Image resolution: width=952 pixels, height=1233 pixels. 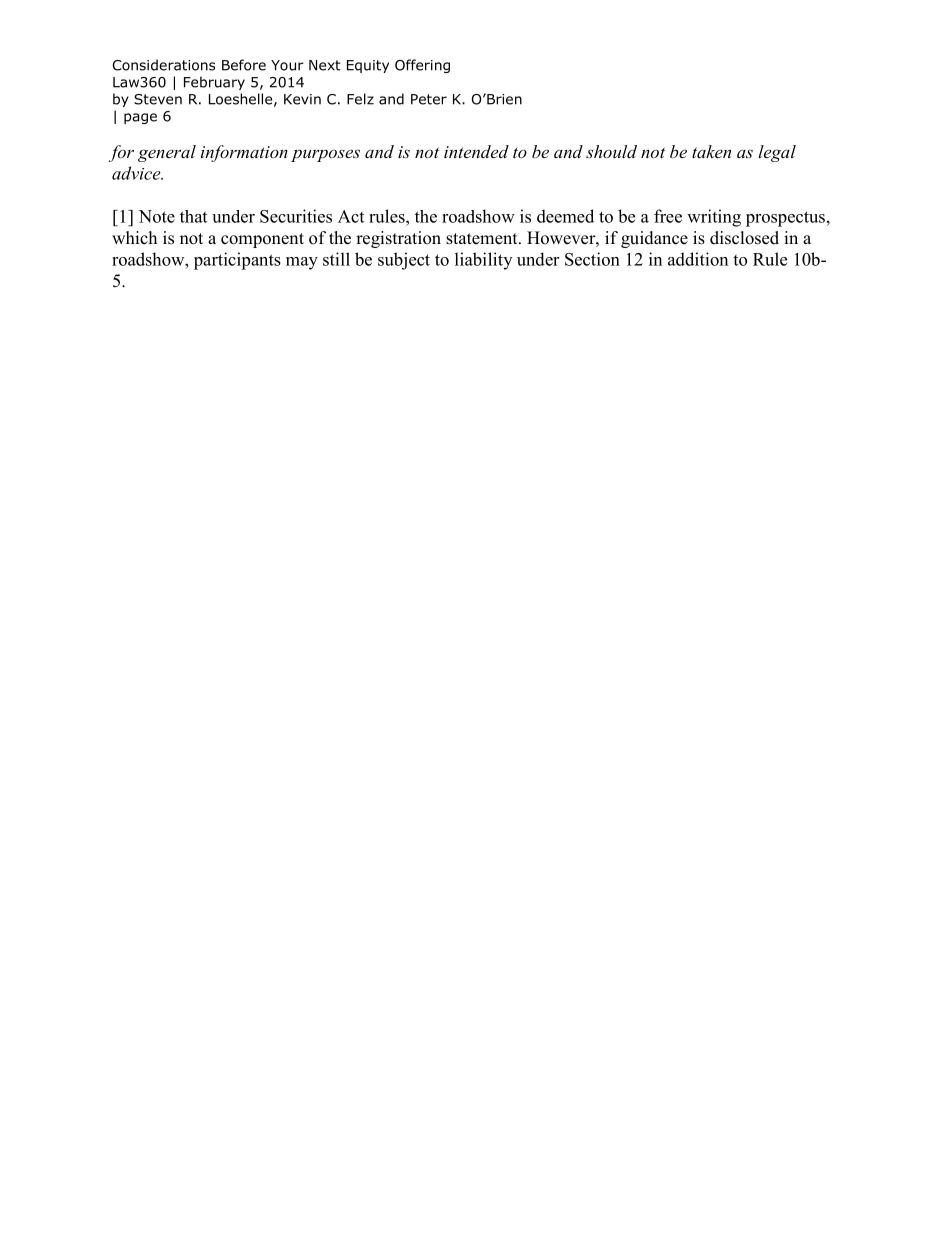 I want to click on participants, so click(x=237, y=261).
